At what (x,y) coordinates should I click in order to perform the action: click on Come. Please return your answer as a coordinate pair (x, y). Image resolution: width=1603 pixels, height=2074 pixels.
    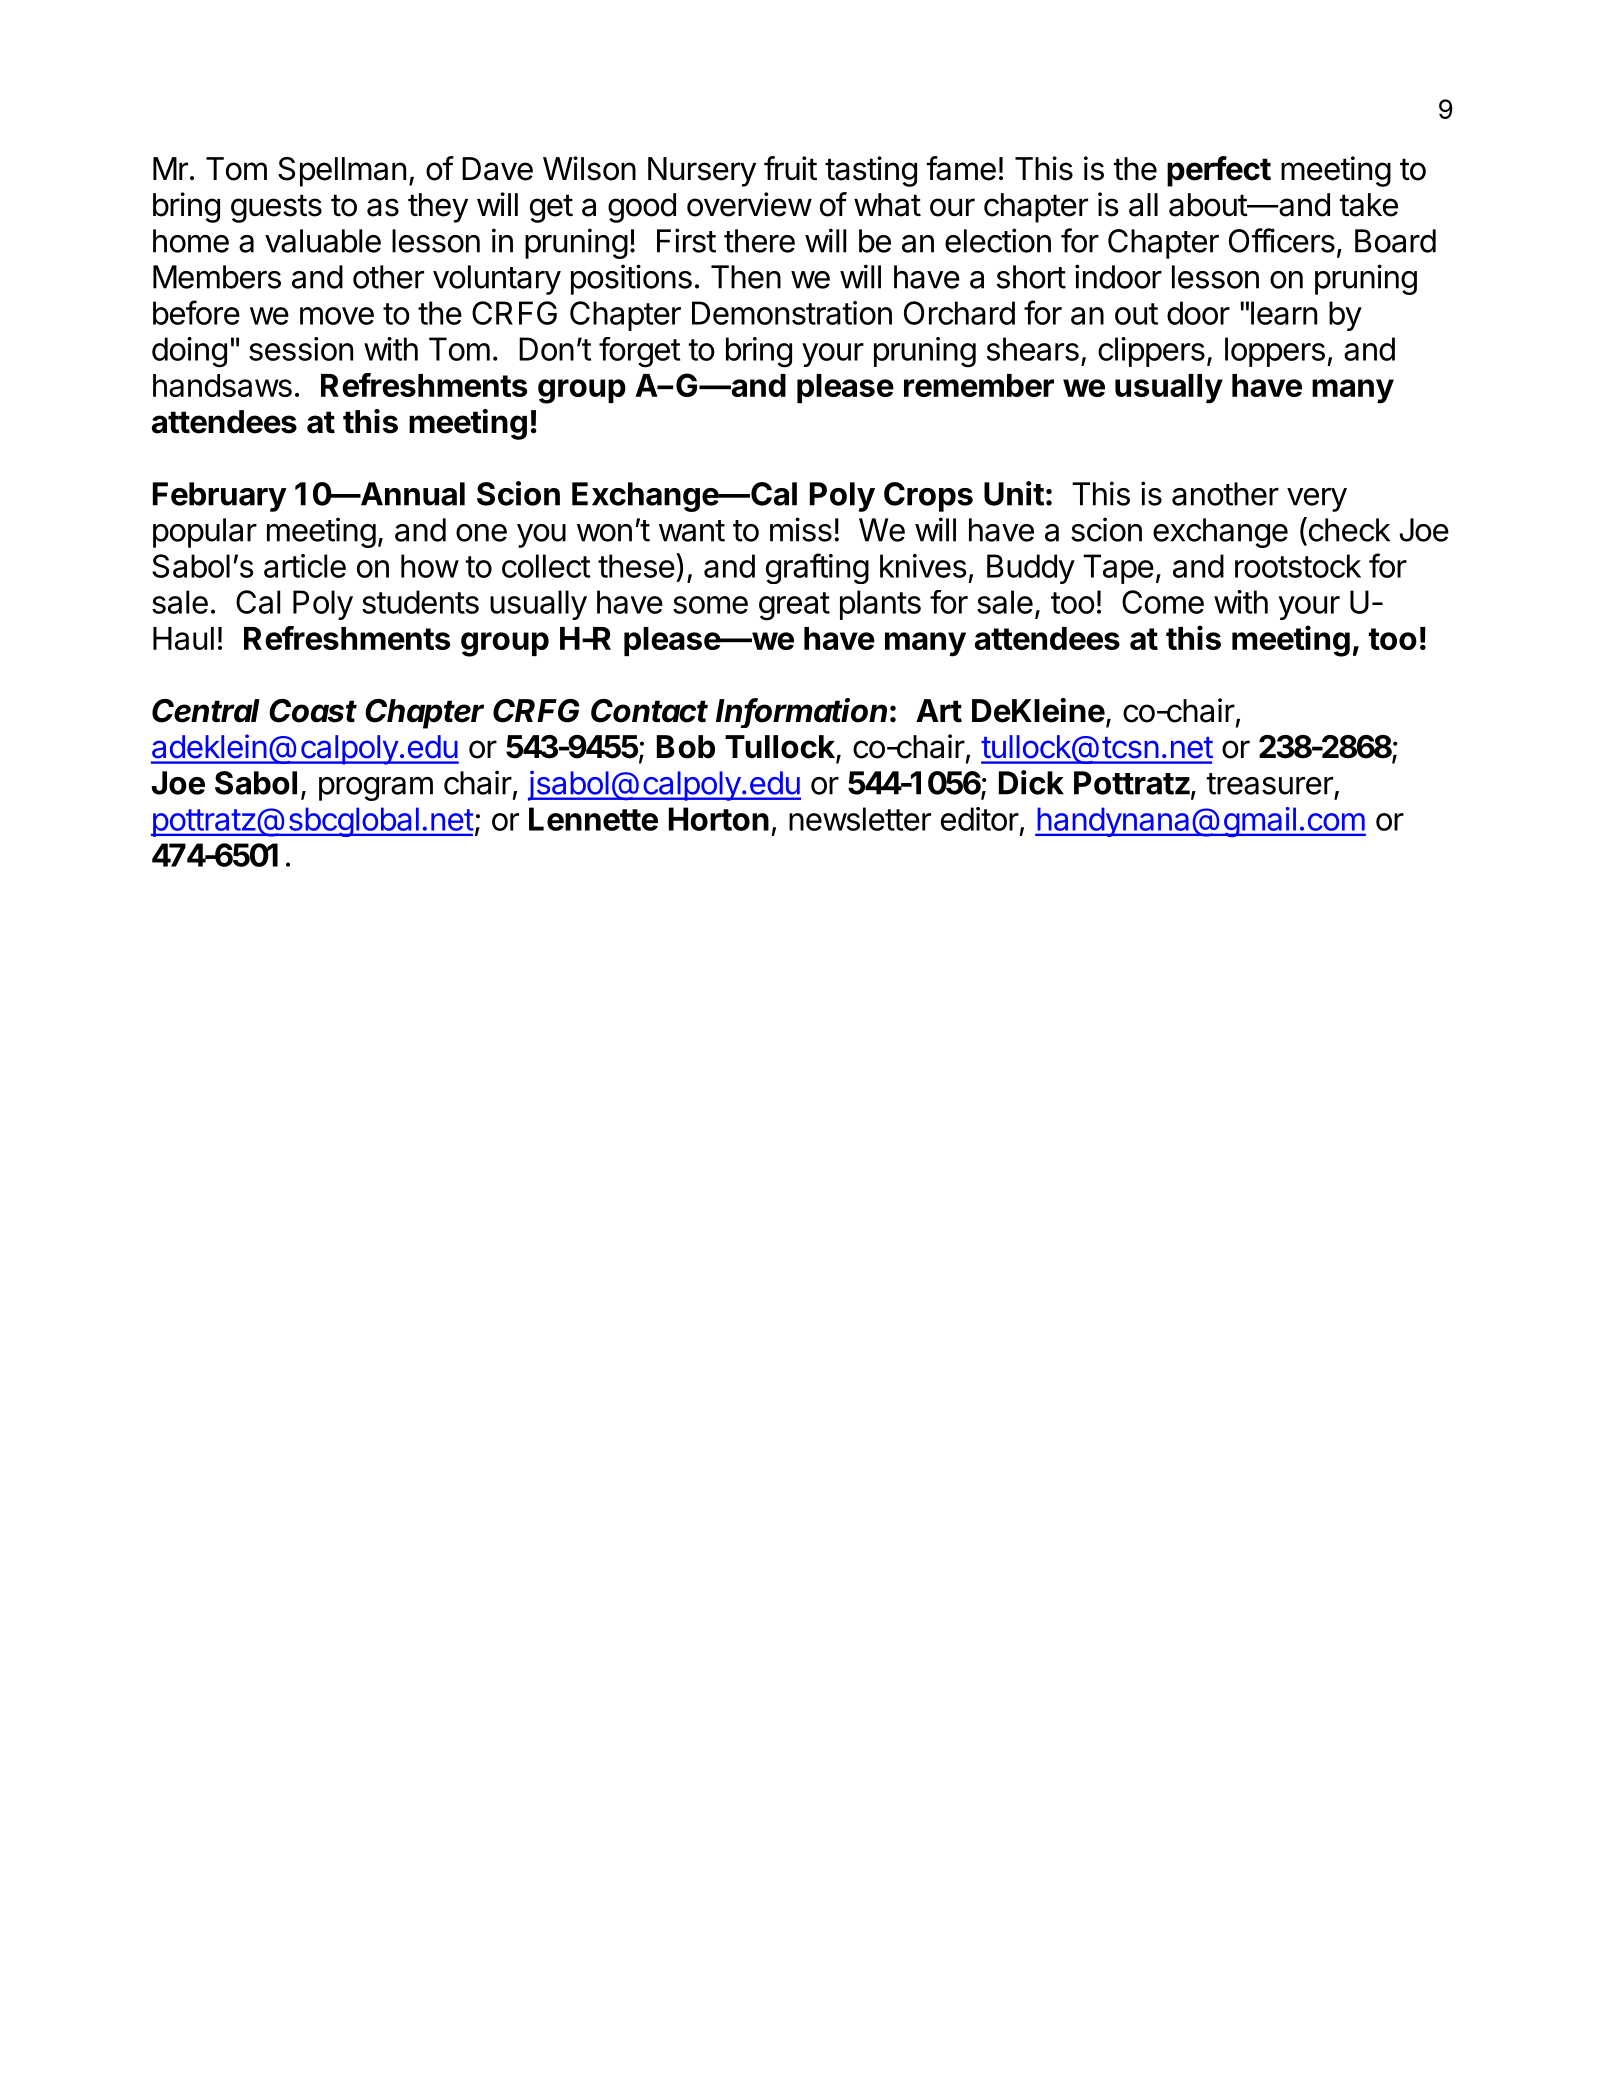
    Looking at the image, I should click on (1163, 602).
